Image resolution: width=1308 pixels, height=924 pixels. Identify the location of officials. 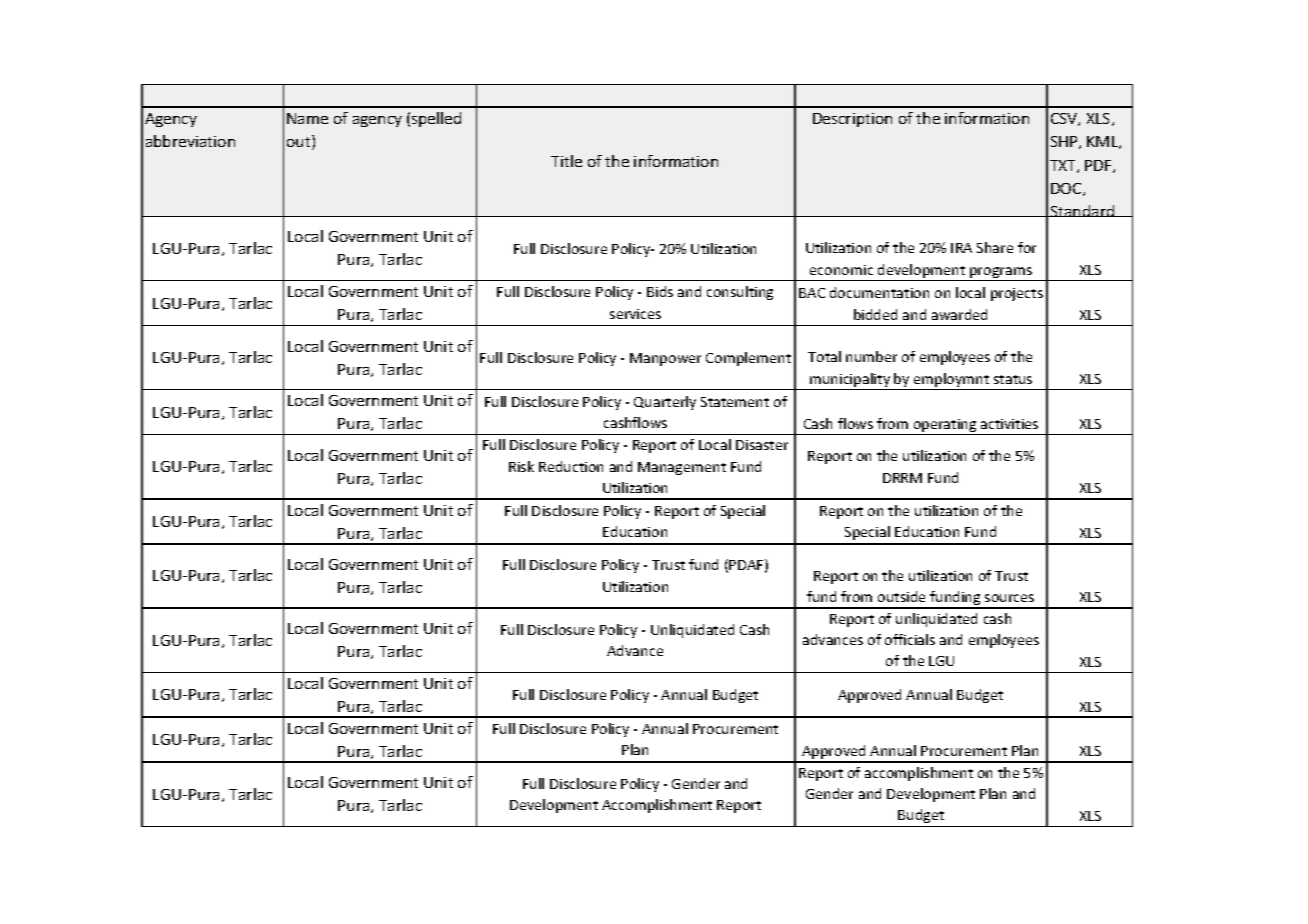
(910, 639).
